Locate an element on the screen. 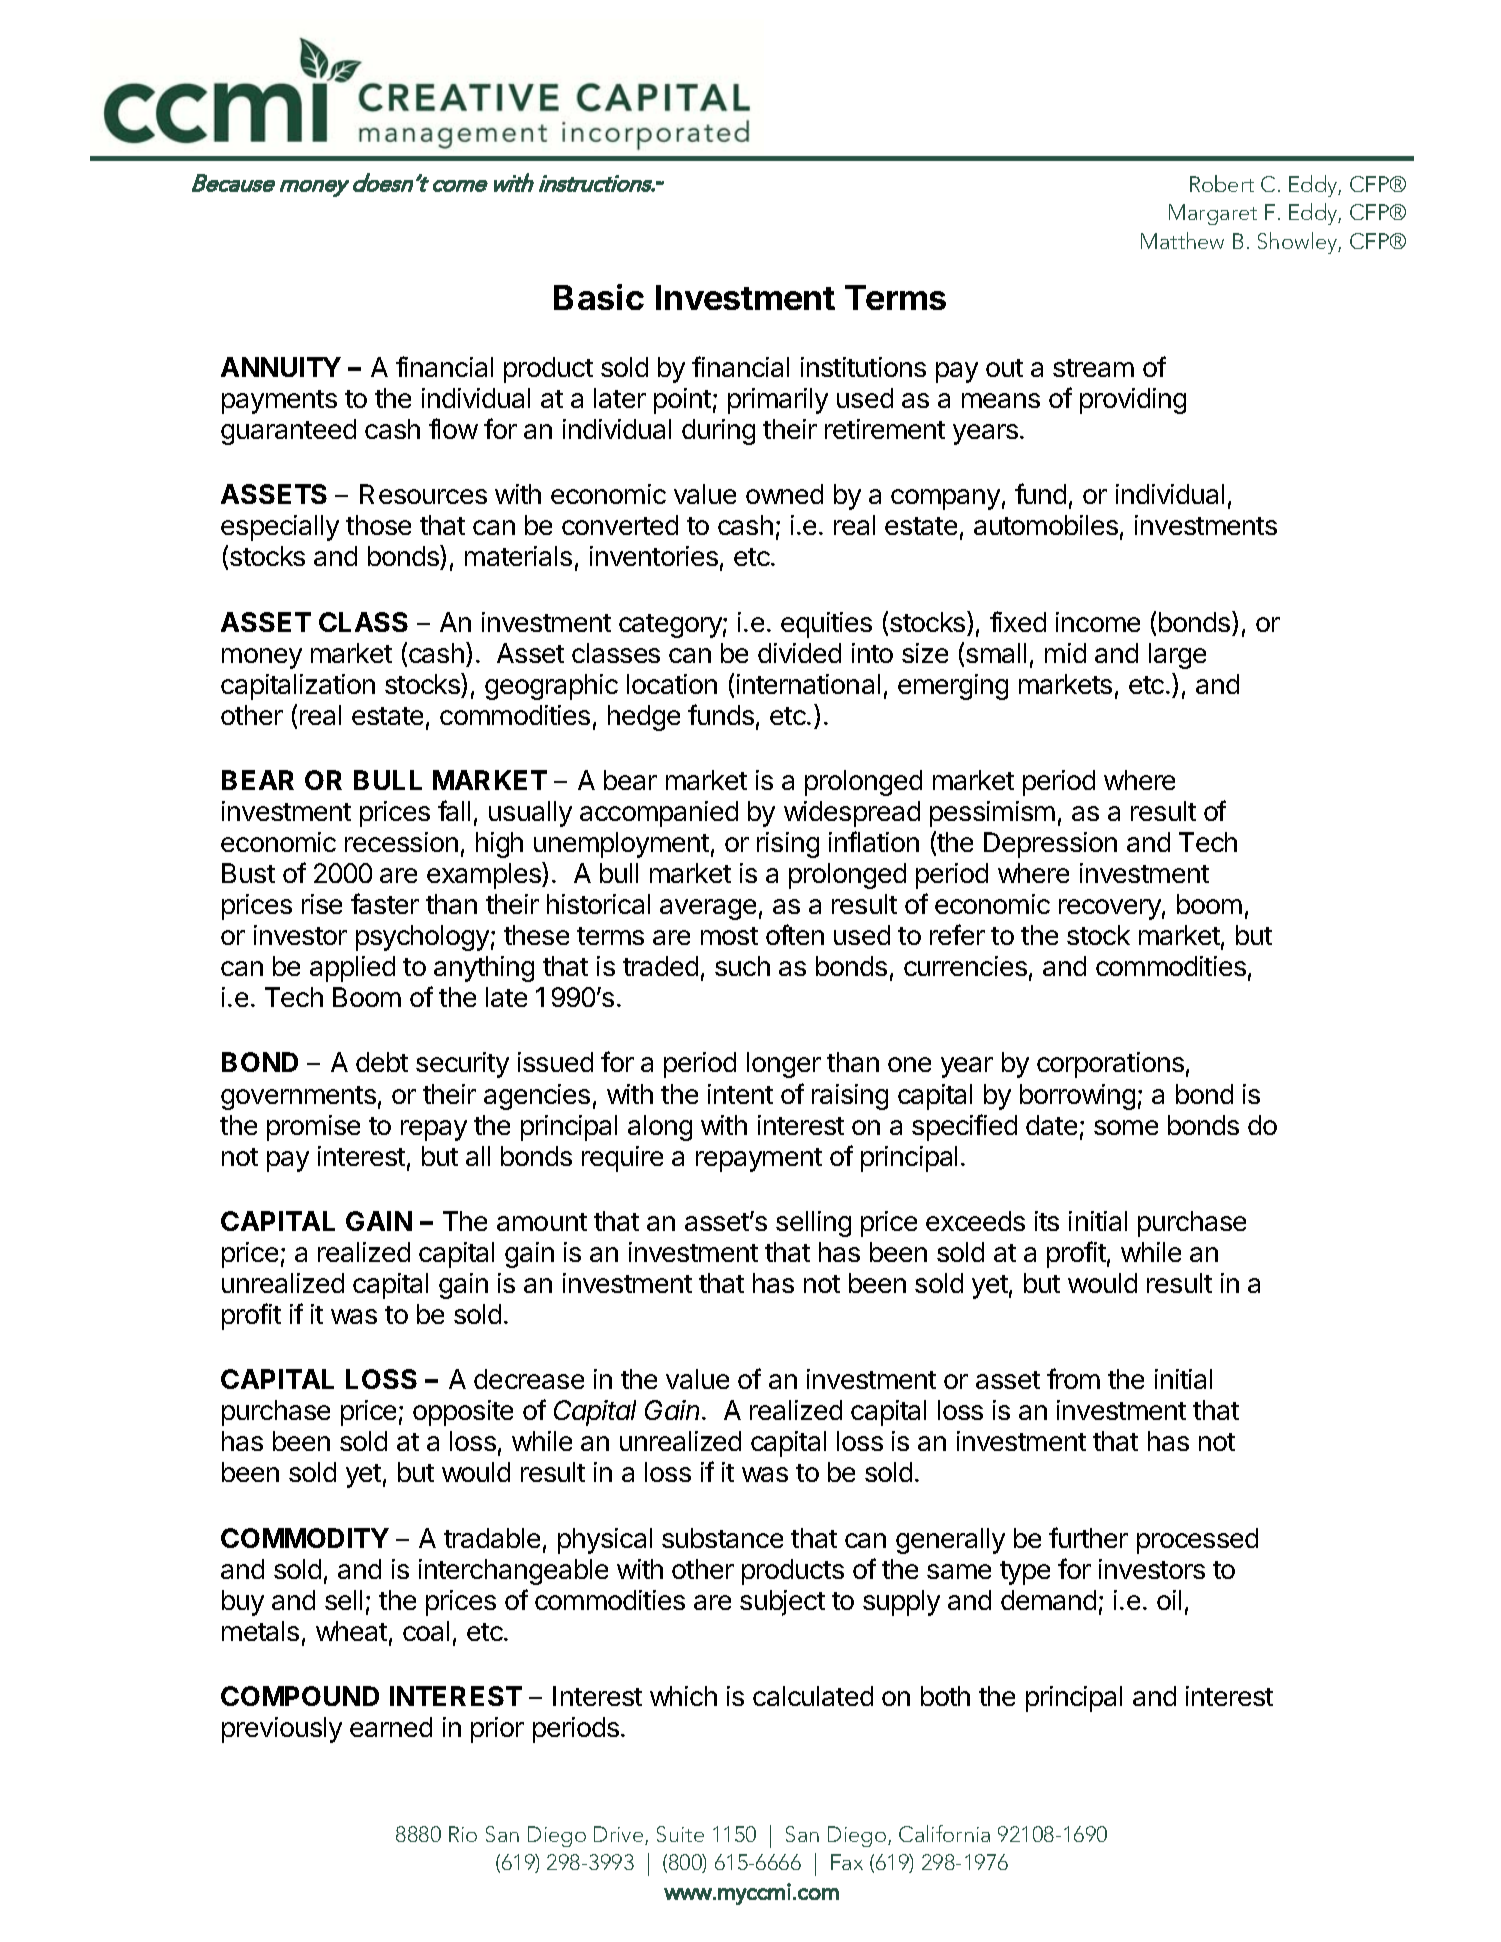  some is located at coordinates (1126, 1127).
